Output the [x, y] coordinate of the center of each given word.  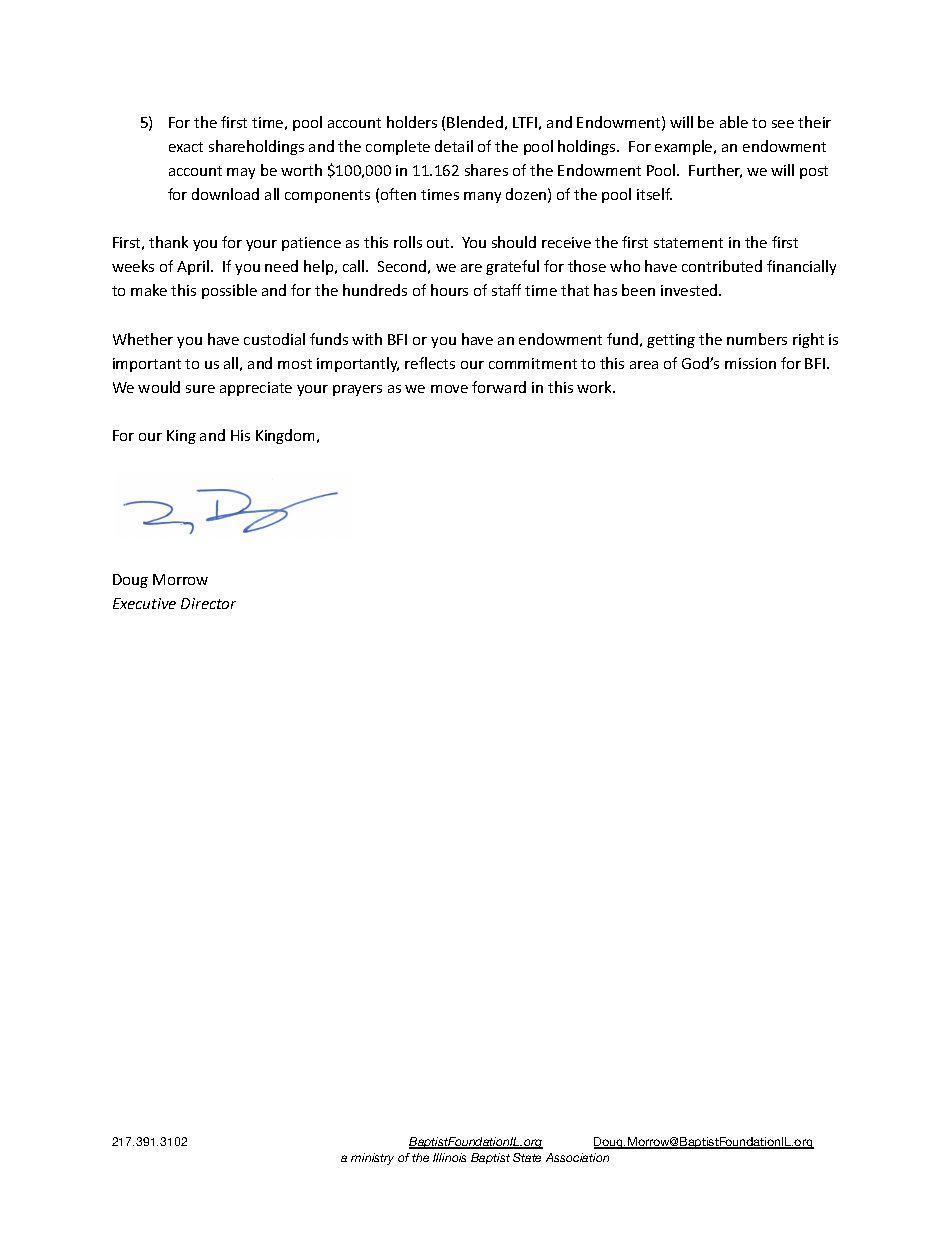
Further [715, 171]
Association [577, 1157]
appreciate [256, 389]
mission [750, 363]
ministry [372, 1159]
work [596, 387]
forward [499, 387]
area [644, 365]
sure [200, 389]
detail [454, 146]
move [449, 389]
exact [186, 147]
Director [208, 603]
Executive [144, 603]
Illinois [449, 1157]
